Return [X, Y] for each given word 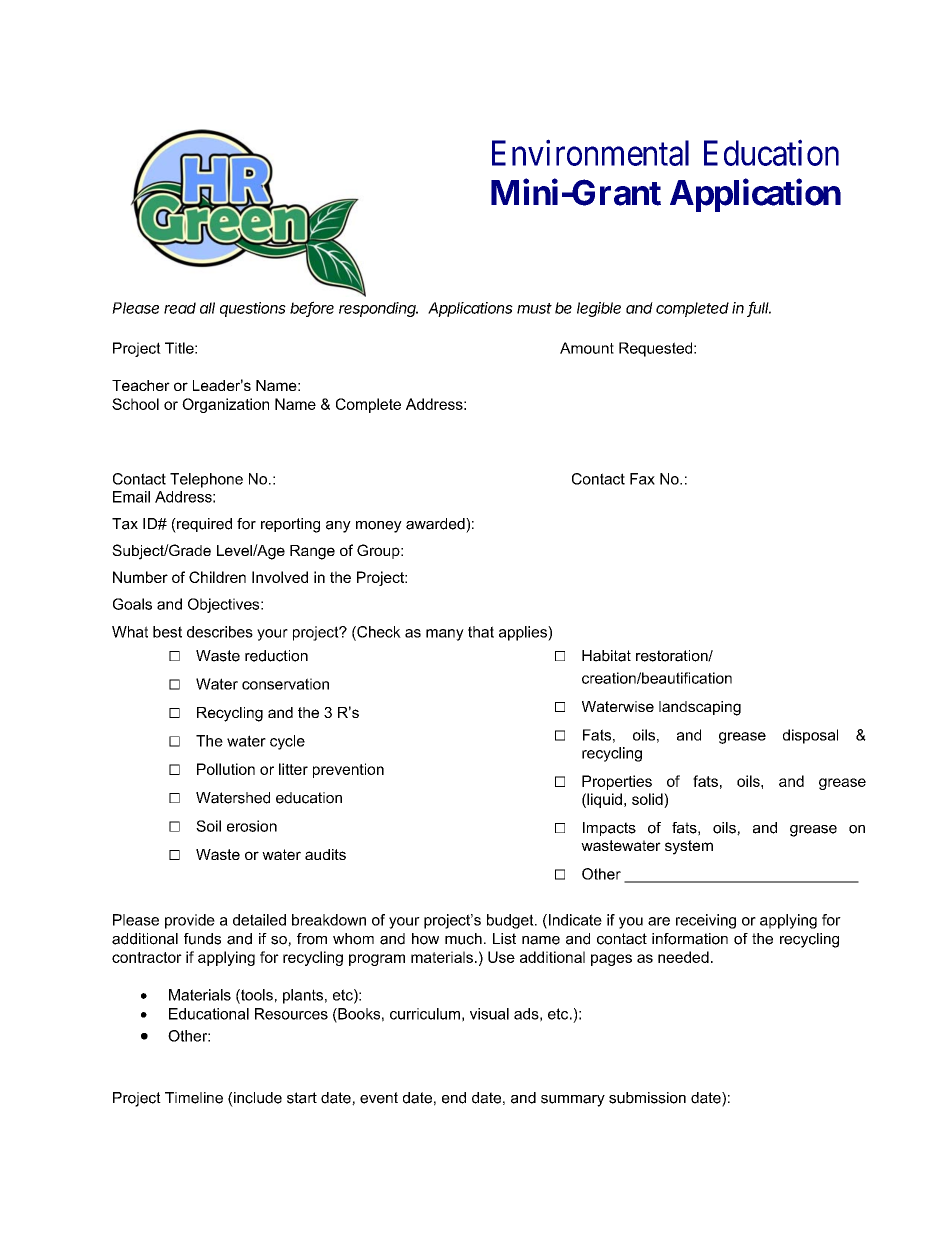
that [481, 632]
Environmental [590, 153]
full [759, 308]
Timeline [194, 1098]
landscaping [700, 708]
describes [220, 632]
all [207, 308]
